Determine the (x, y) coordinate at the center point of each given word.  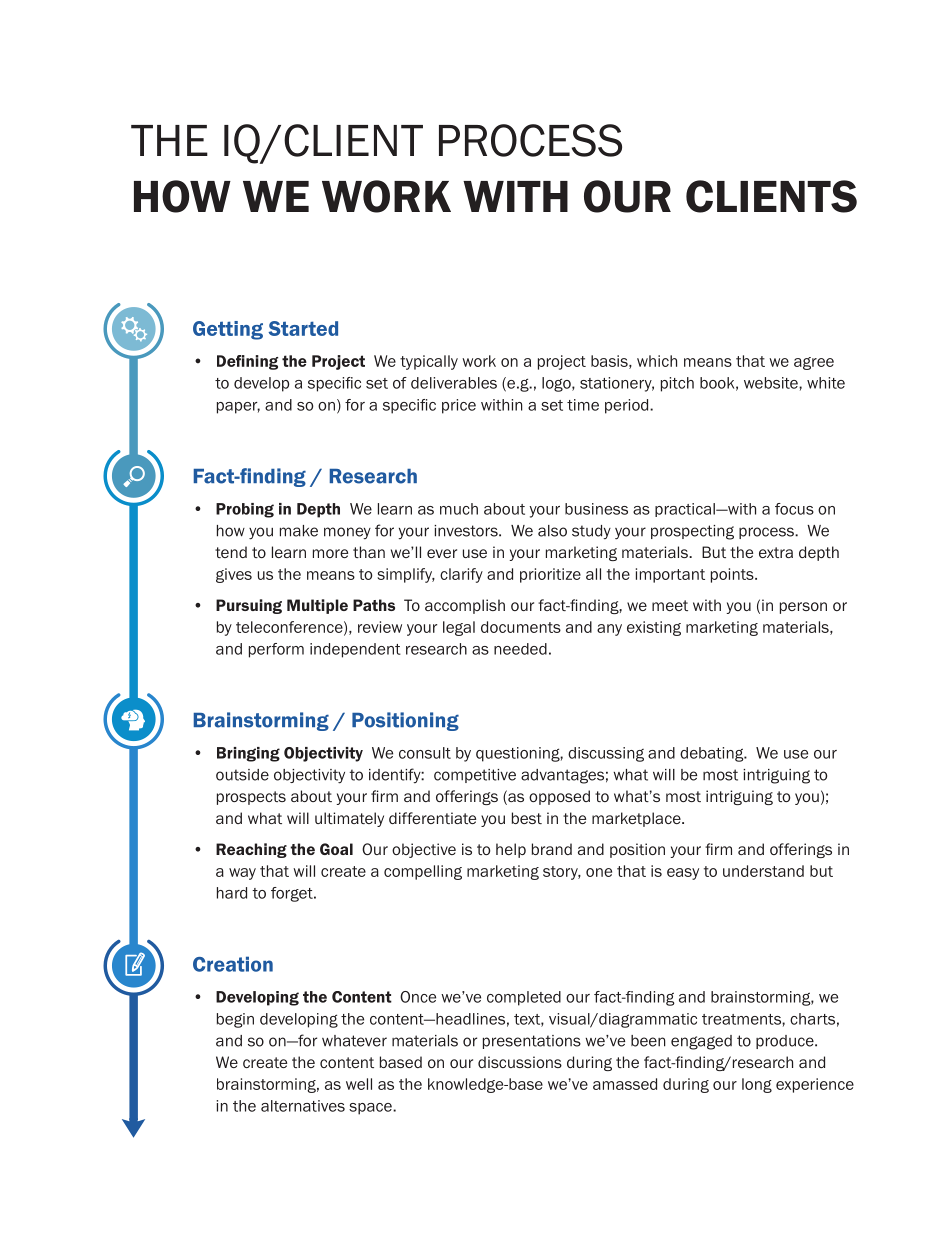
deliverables (454, 383)
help (511, 850)
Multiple (317, 606)
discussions (520, 1062)
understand (763, 871)
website (772, 383)
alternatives (303, 1106)
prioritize (550, 575)
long (757, 1085)
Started (303, 328)
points (733, 575)
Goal (336, 849)
